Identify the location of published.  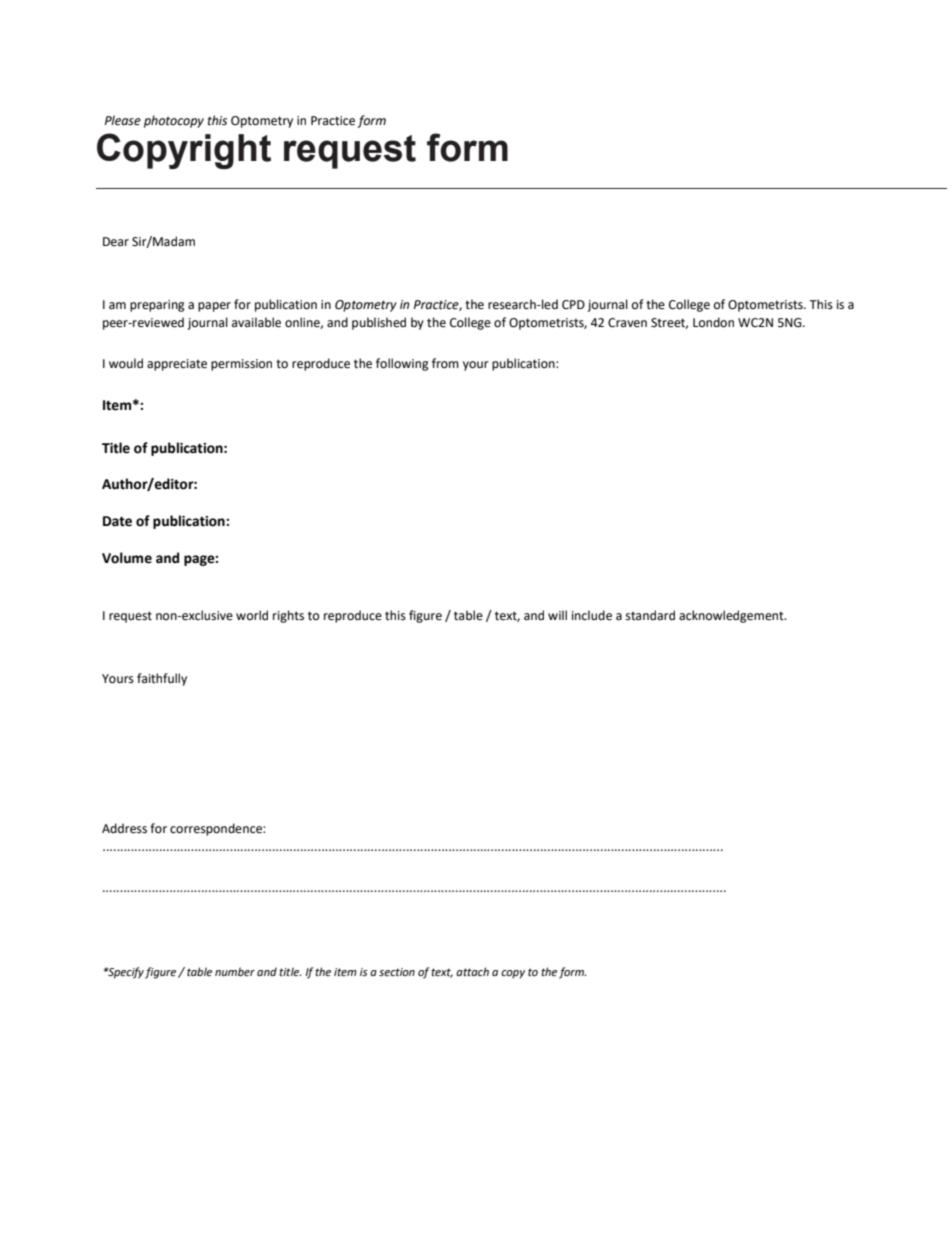
(379, 323).
